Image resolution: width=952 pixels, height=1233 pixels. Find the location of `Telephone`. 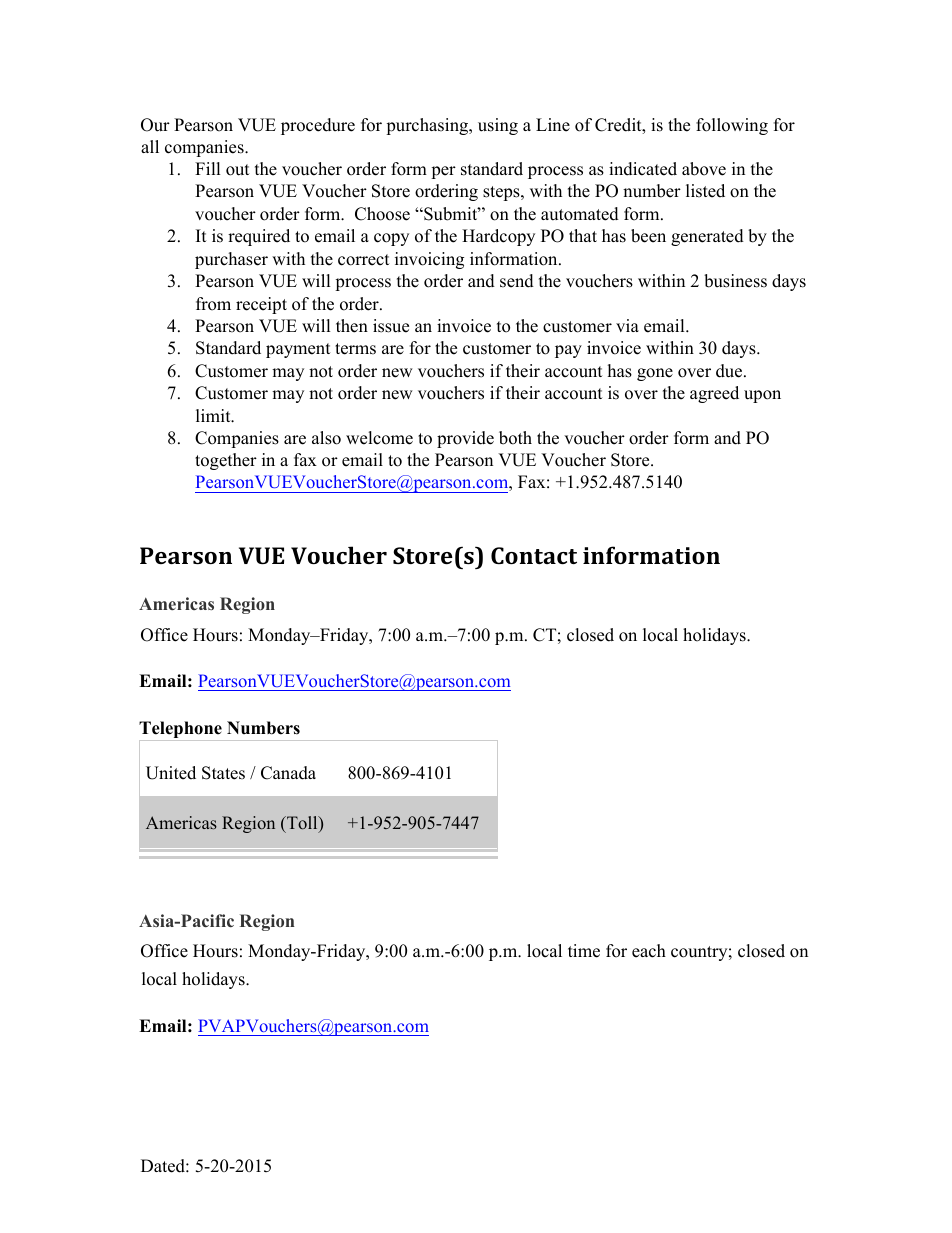

Telephone is located at coordinates (181, 731).
